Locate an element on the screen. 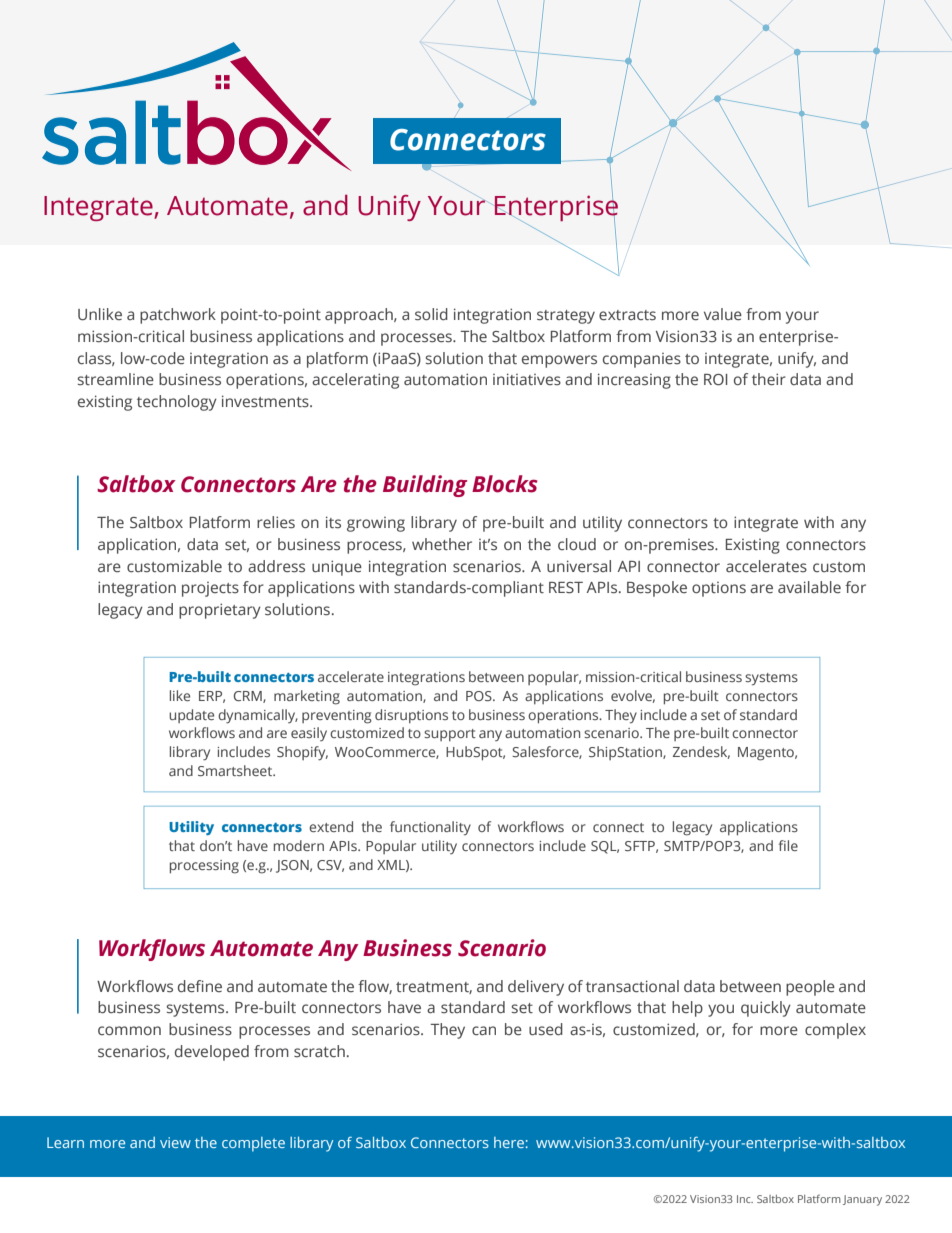 The image size is (952, 1233). support is located at coordinates (450, 735).
